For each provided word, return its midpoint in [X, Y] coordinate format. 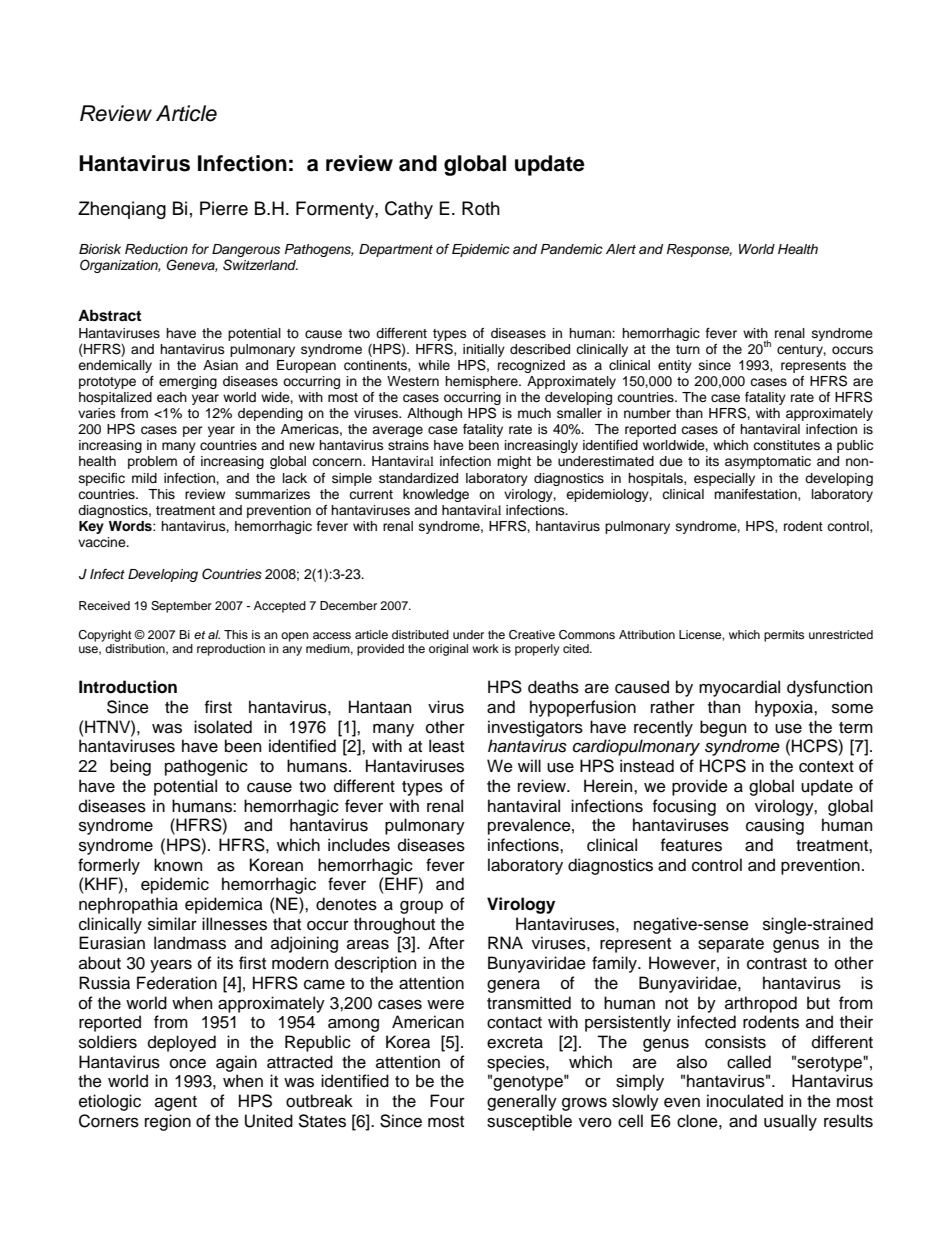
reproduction [231, 650]
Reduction [156, 249]
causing [775, 826]
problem [152, 462]
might [514, 462]
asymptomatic [768, 462]
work [485, 648]
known [178, 865]
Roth [481, 208]
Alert [621, 249]
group [421, 907]
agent [176, 1103]
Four [447, 1101]
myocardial [739, 688]
